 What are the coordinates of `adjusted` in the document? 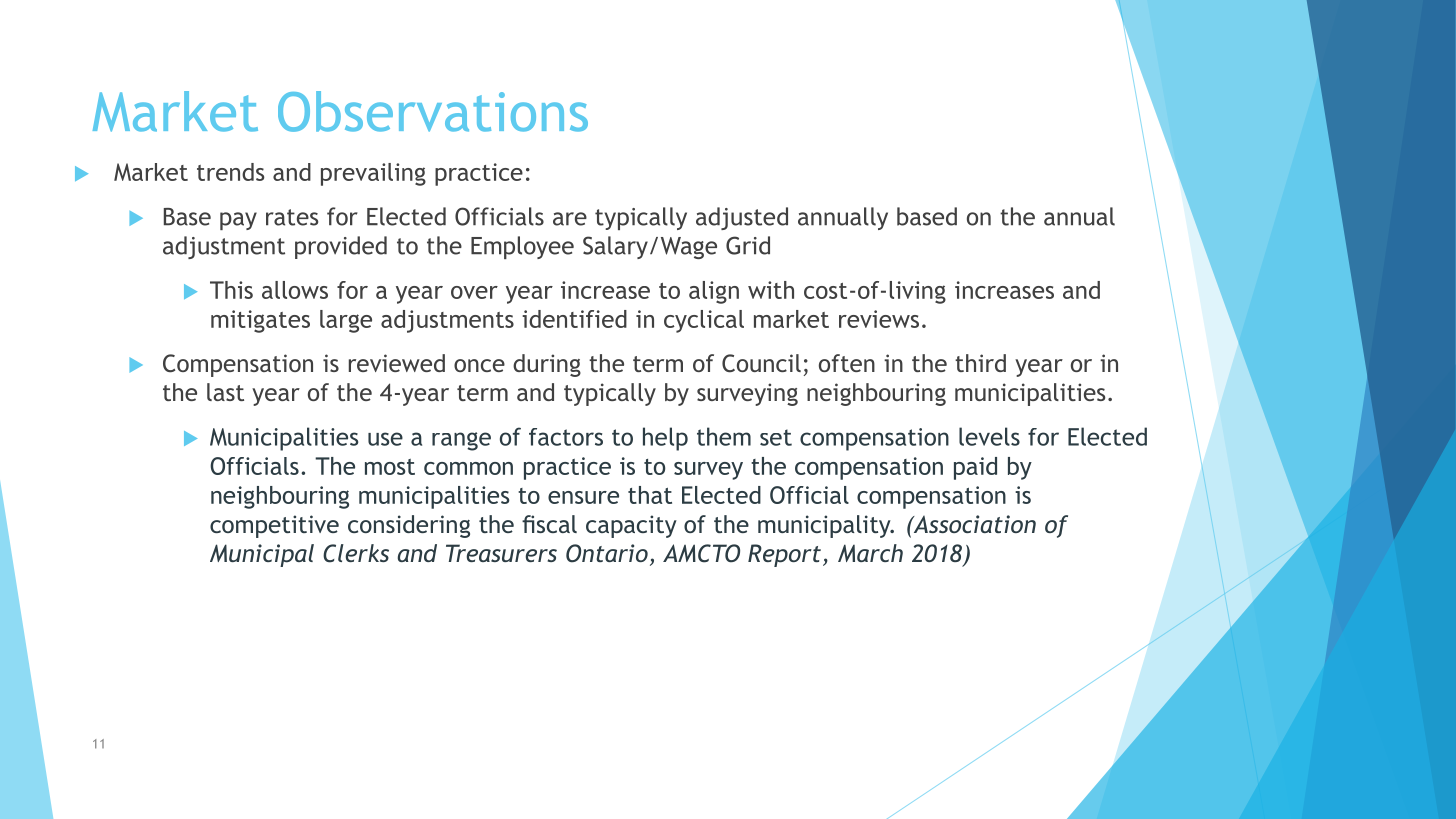 It's located at (742, 218).
